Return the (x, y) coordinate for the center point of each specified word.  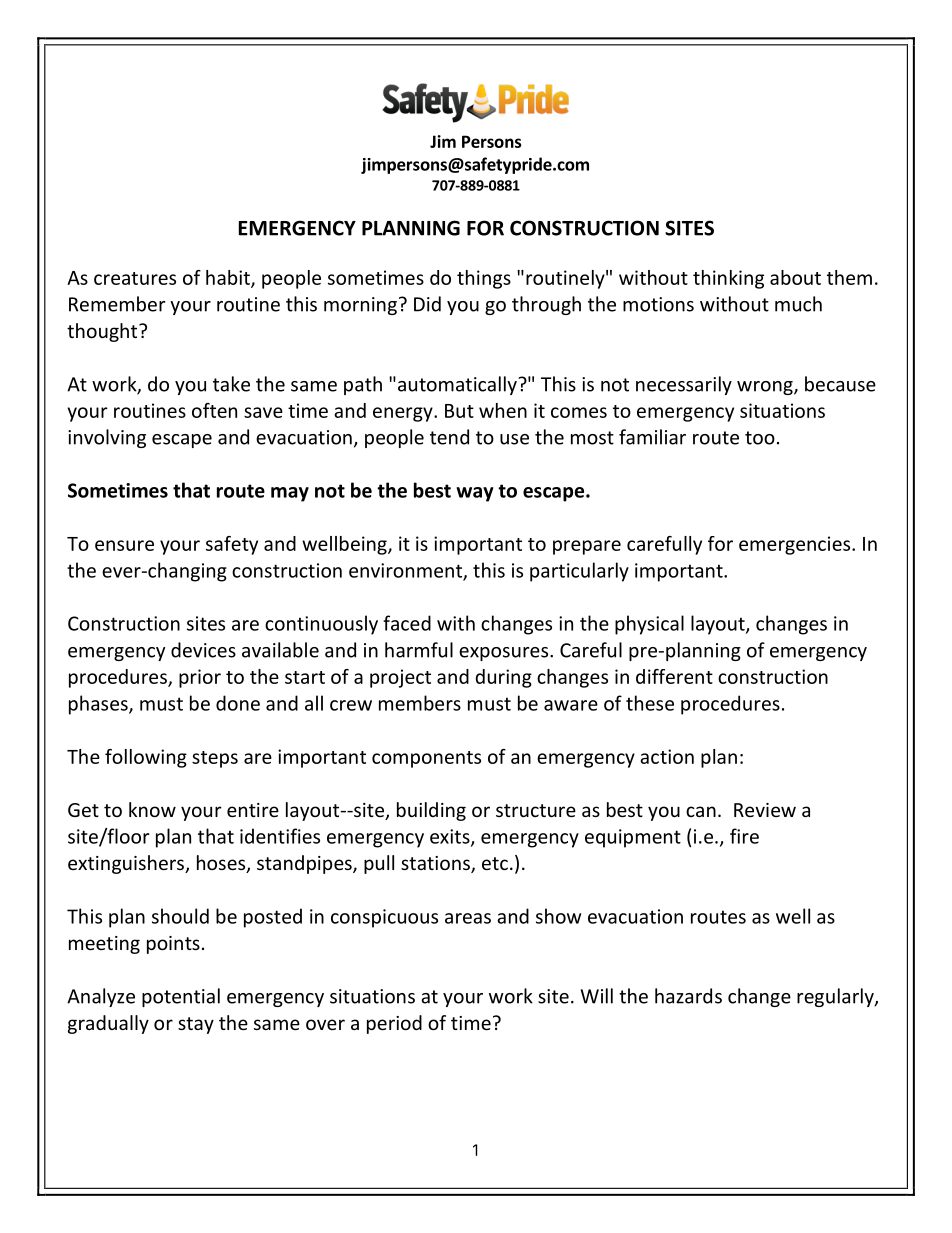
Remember (117, 304)
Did (427, 304)
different (674, 676)
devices (203, 650)
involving (107, 438)
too (760, 438)
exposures (505, 654)
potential (181, 997)
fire (744, 836)
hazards (688, 996)
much (798, 304)
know (152, 809)
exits (451, 837)
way (475, 494)
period (394, 1024)
